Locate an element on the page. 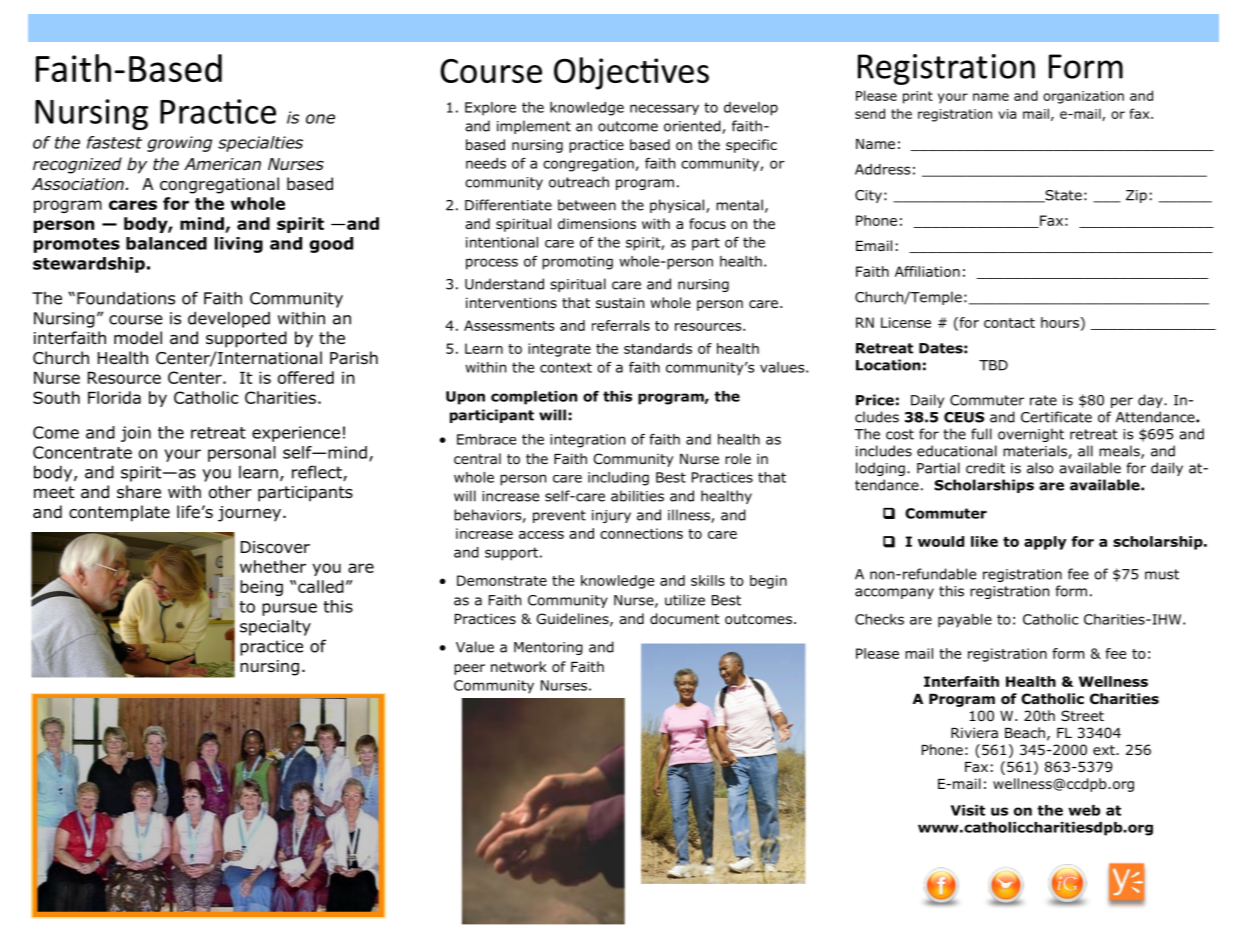  apply is located at coordinates (1045, 543).
